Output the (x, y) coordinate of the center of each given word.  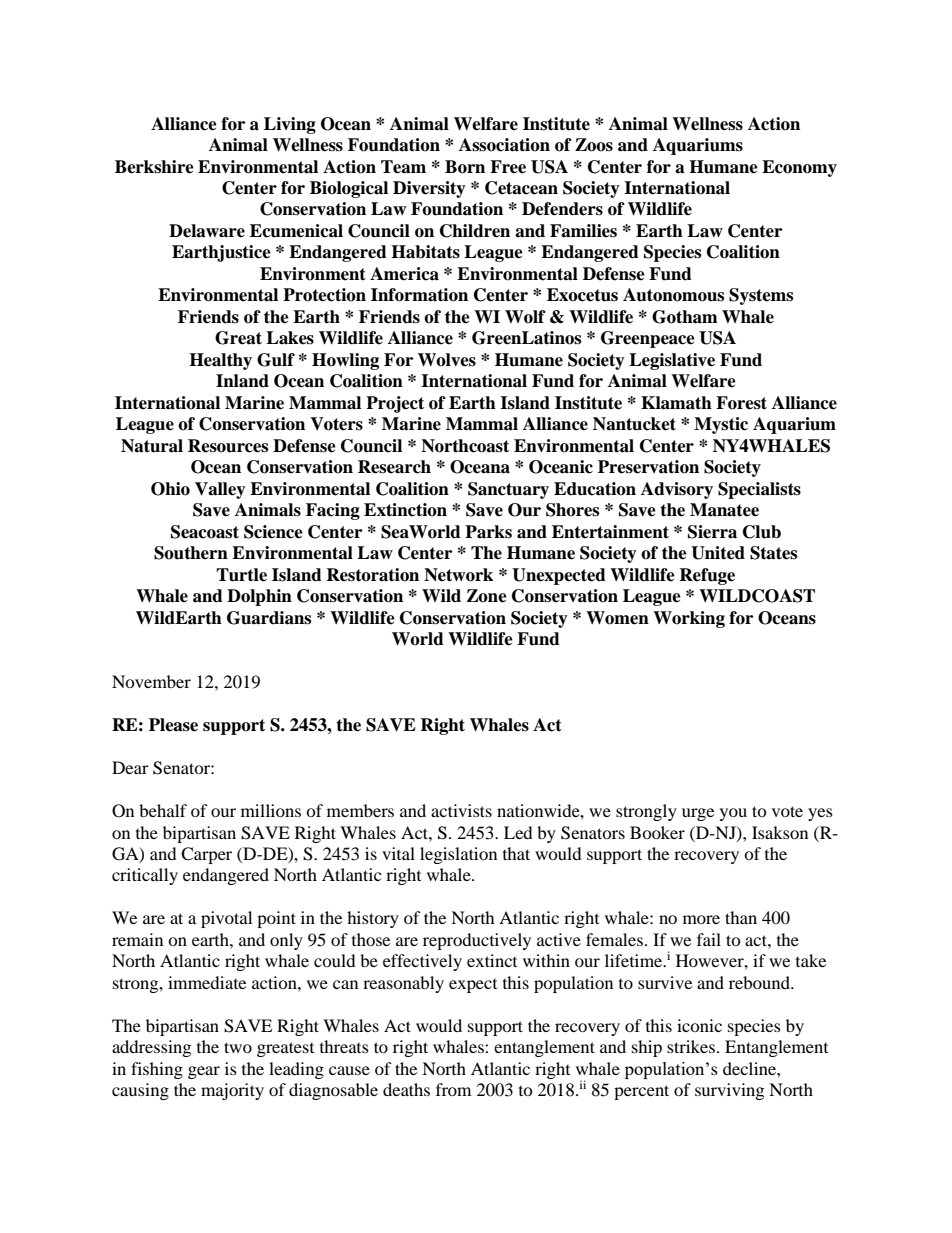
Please (173, 725)
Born (465, 167)
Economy (799, 168)
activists (461, 810)
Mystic (721, 425)
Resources (228, 446)
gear (204, 1072)
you (733, 814)
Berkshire (154, 167)
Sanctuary (508, 490)
